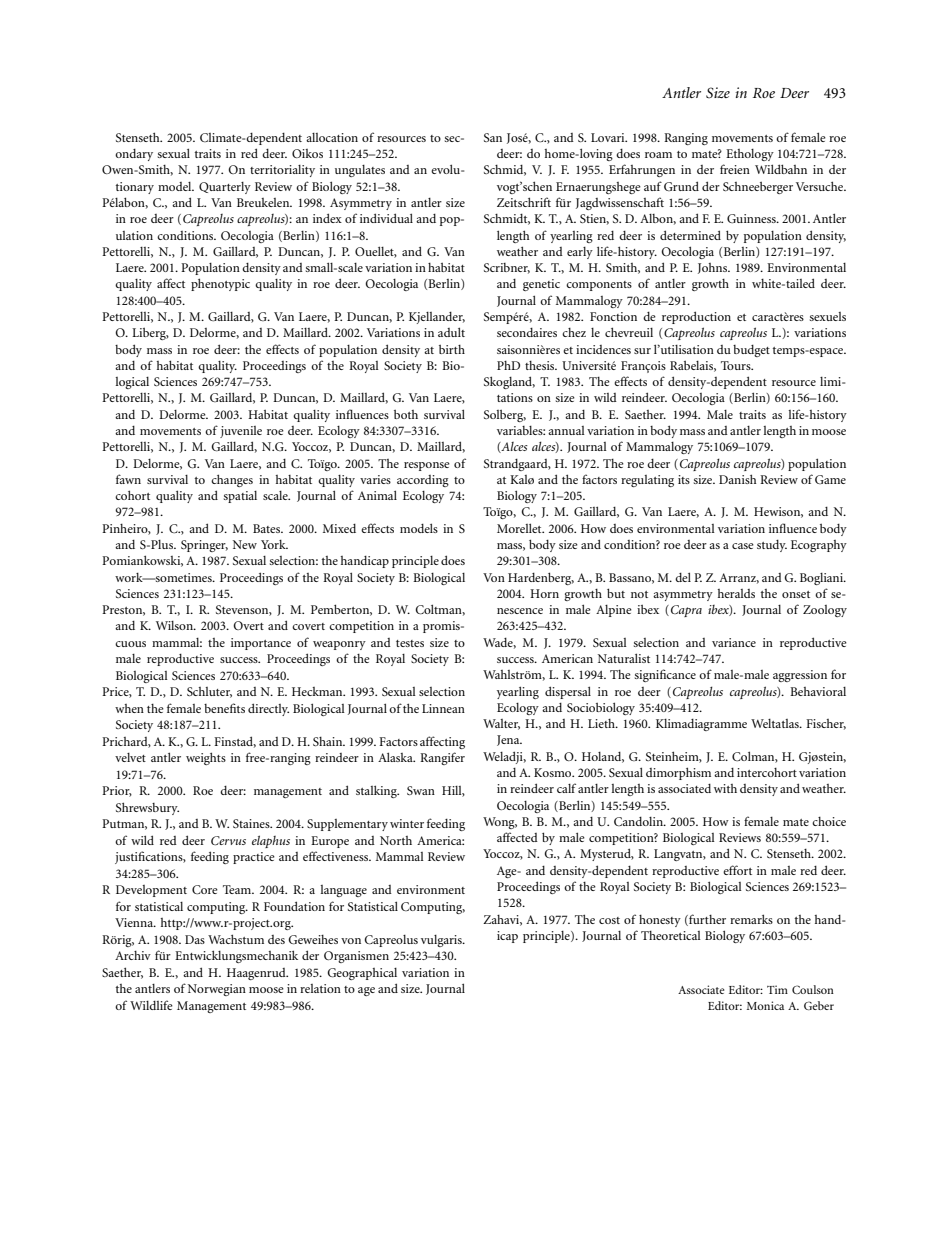 The height and width of the image is (1233, 952). I want to click on Zeitschrift, so click(524, 202).
